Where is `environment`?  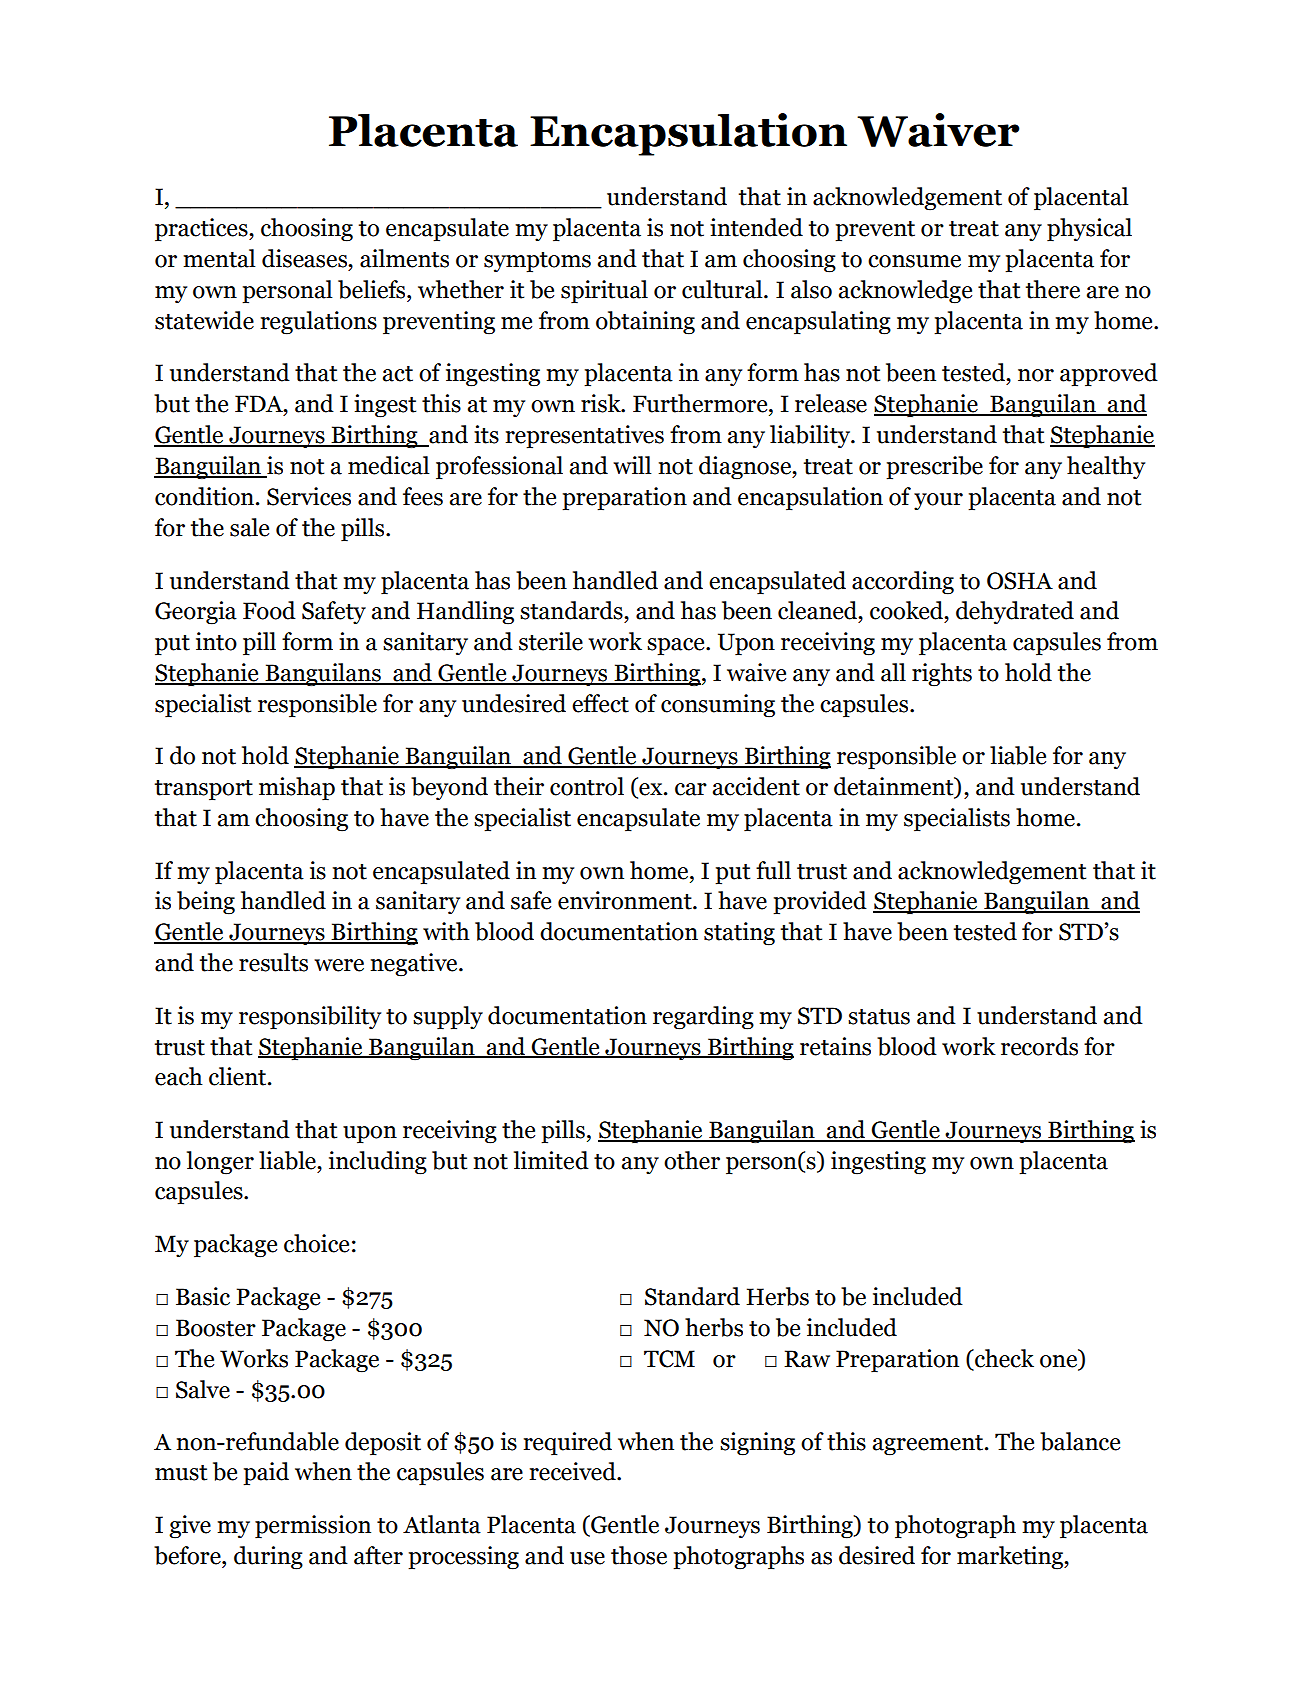 environment is located at coordinates (626, 900).
